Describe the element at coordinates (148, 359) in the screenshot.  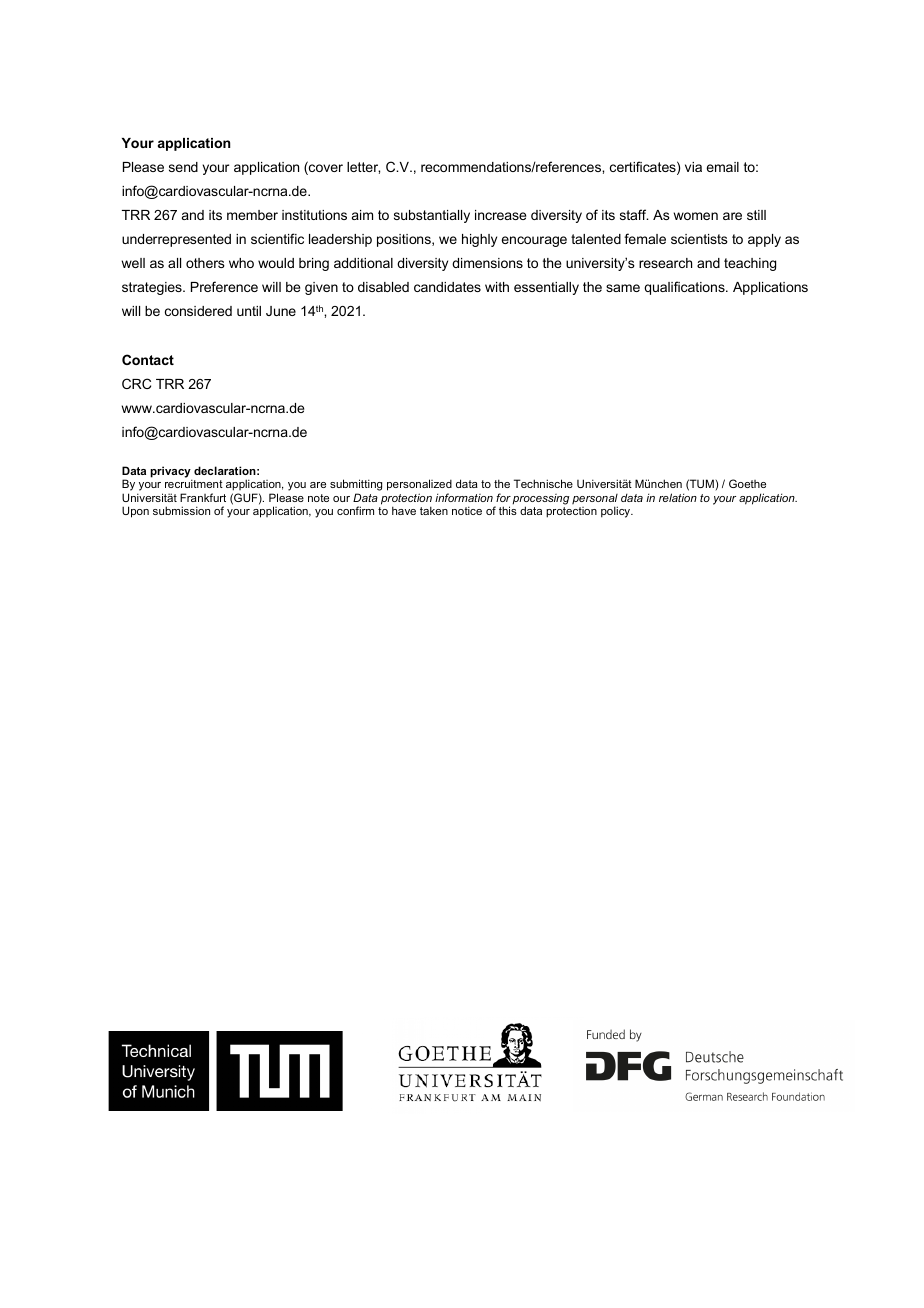
I see `Contact` at that location.
